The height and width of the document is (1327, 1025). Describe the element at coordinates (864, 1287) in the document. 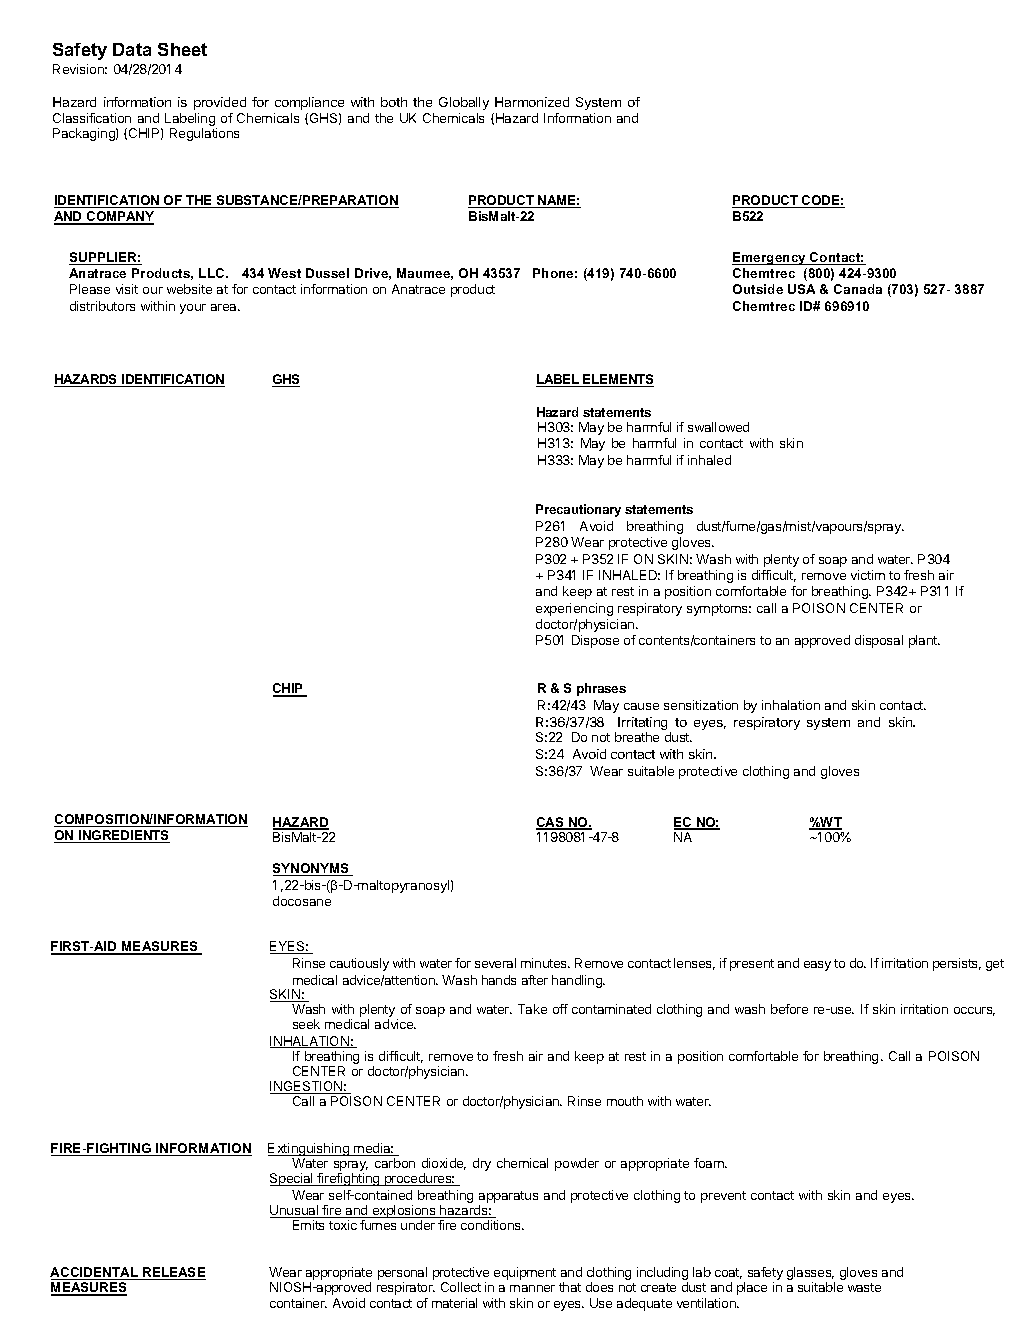

I see `waste` at that location.
